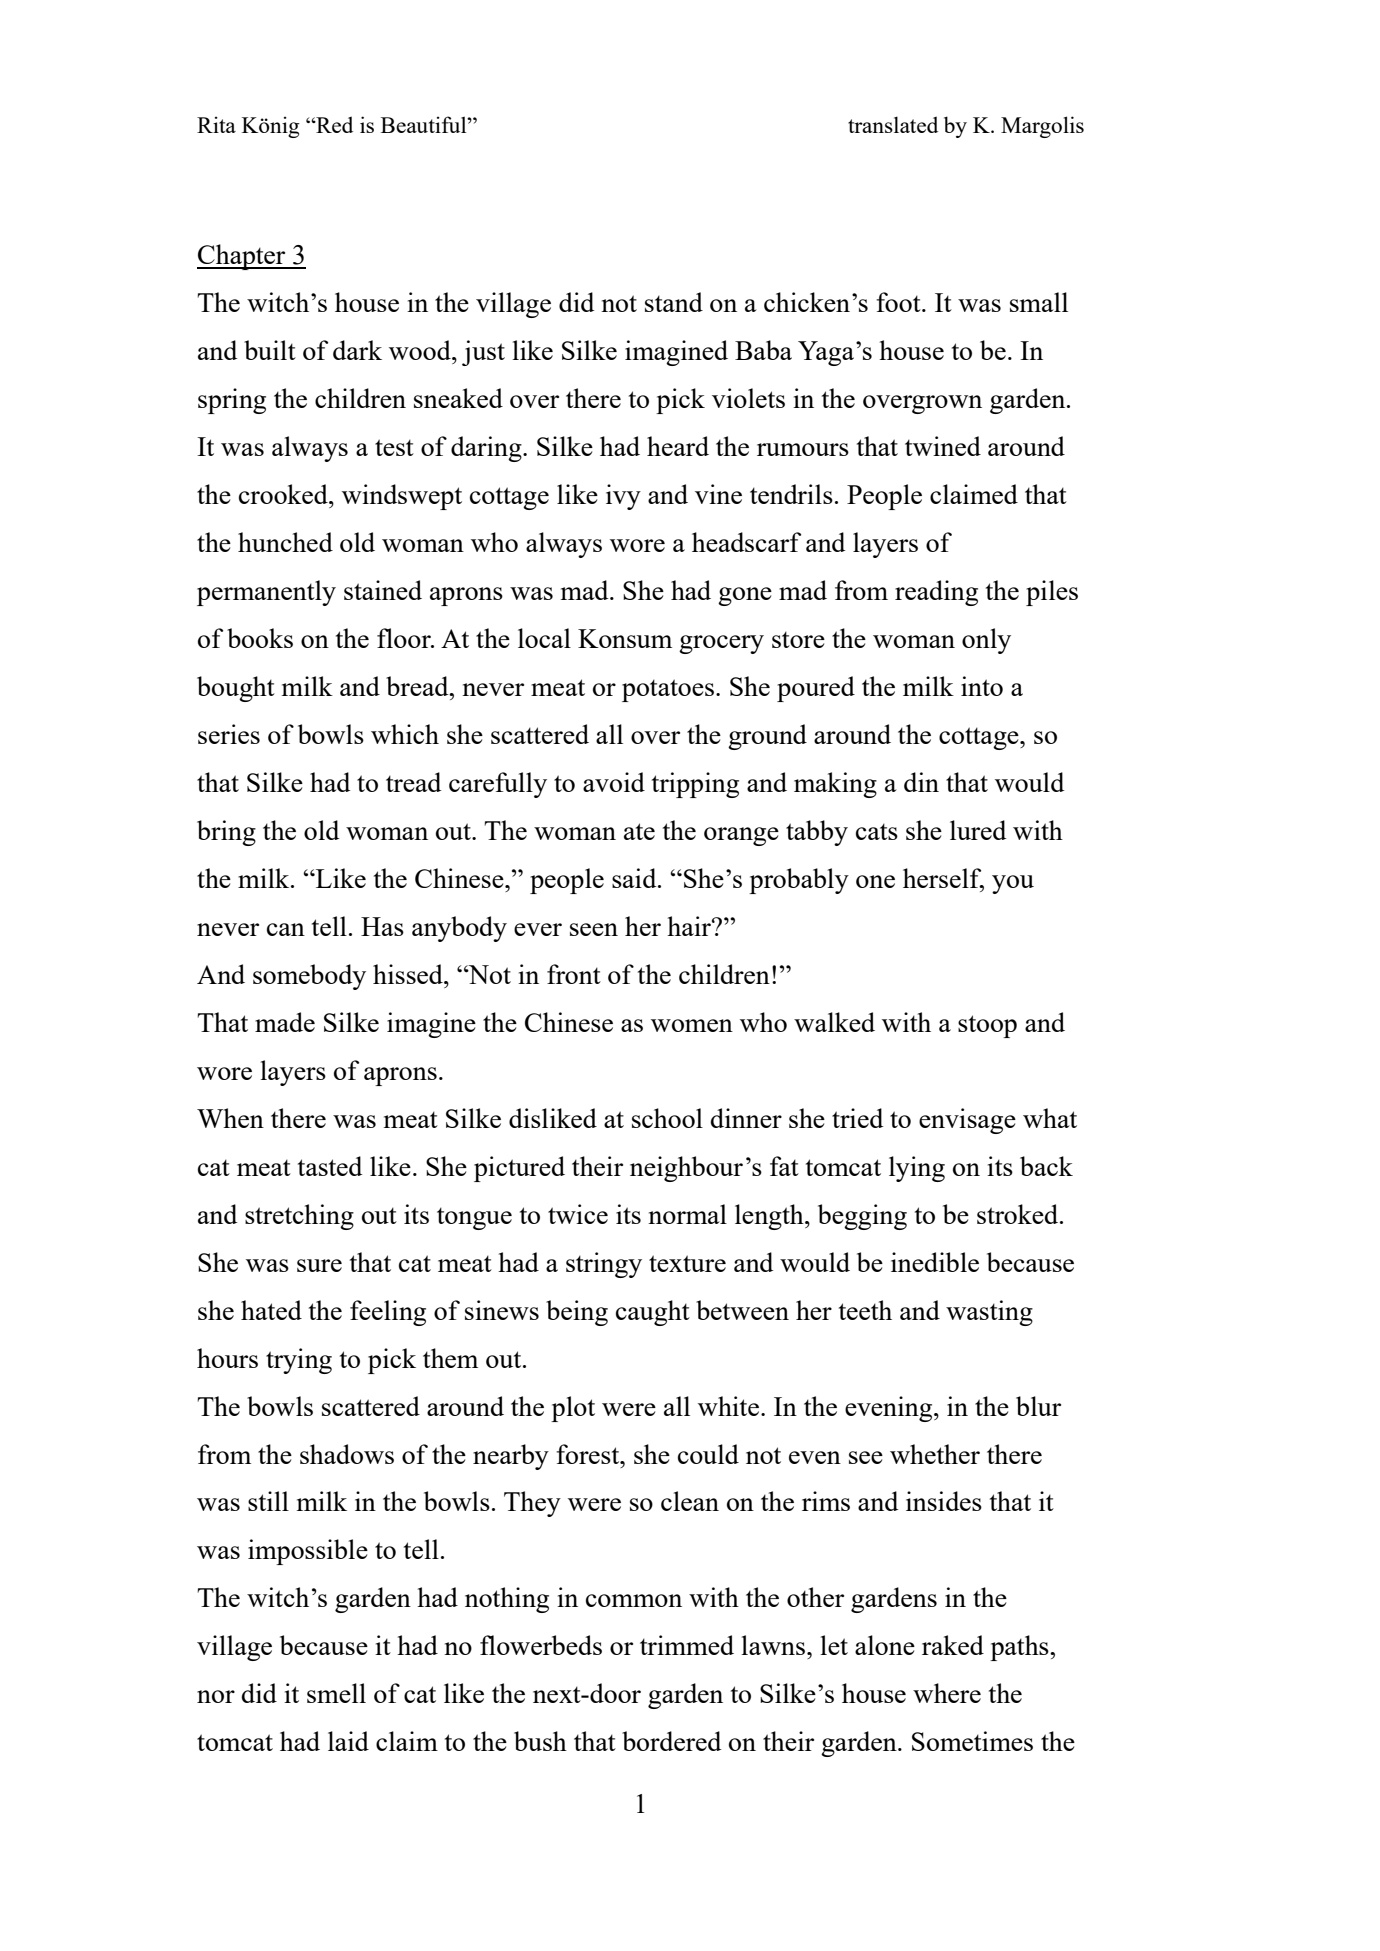 Image resolution: width=1380 pixels, height=1951 pixels. What do you see at coordinates (674, 302) in the document?
I see `stand` at bounding box center [674, 302].
